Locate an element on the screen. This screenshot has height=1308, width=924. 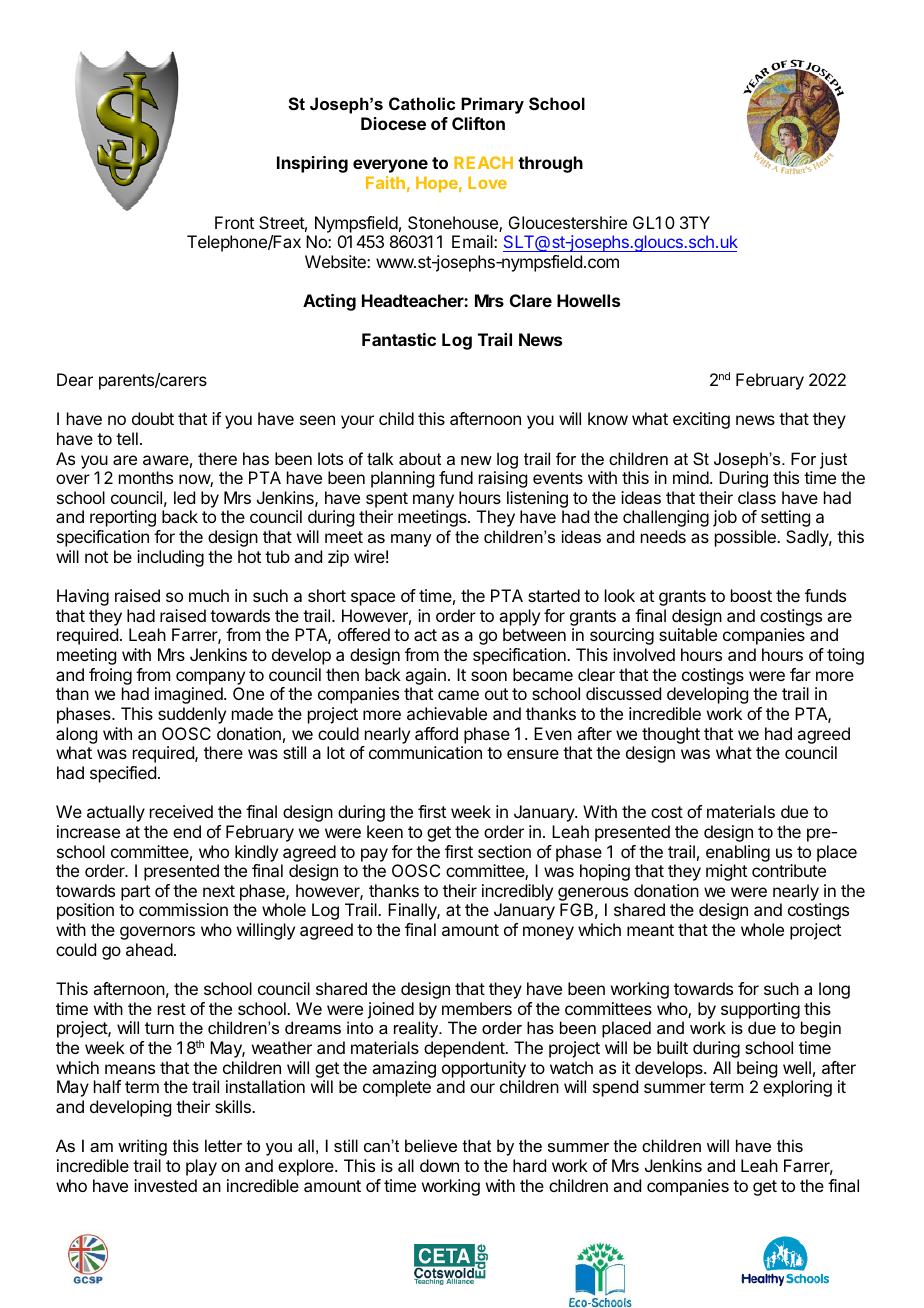
writing is located at coordinates (142, 1147).
